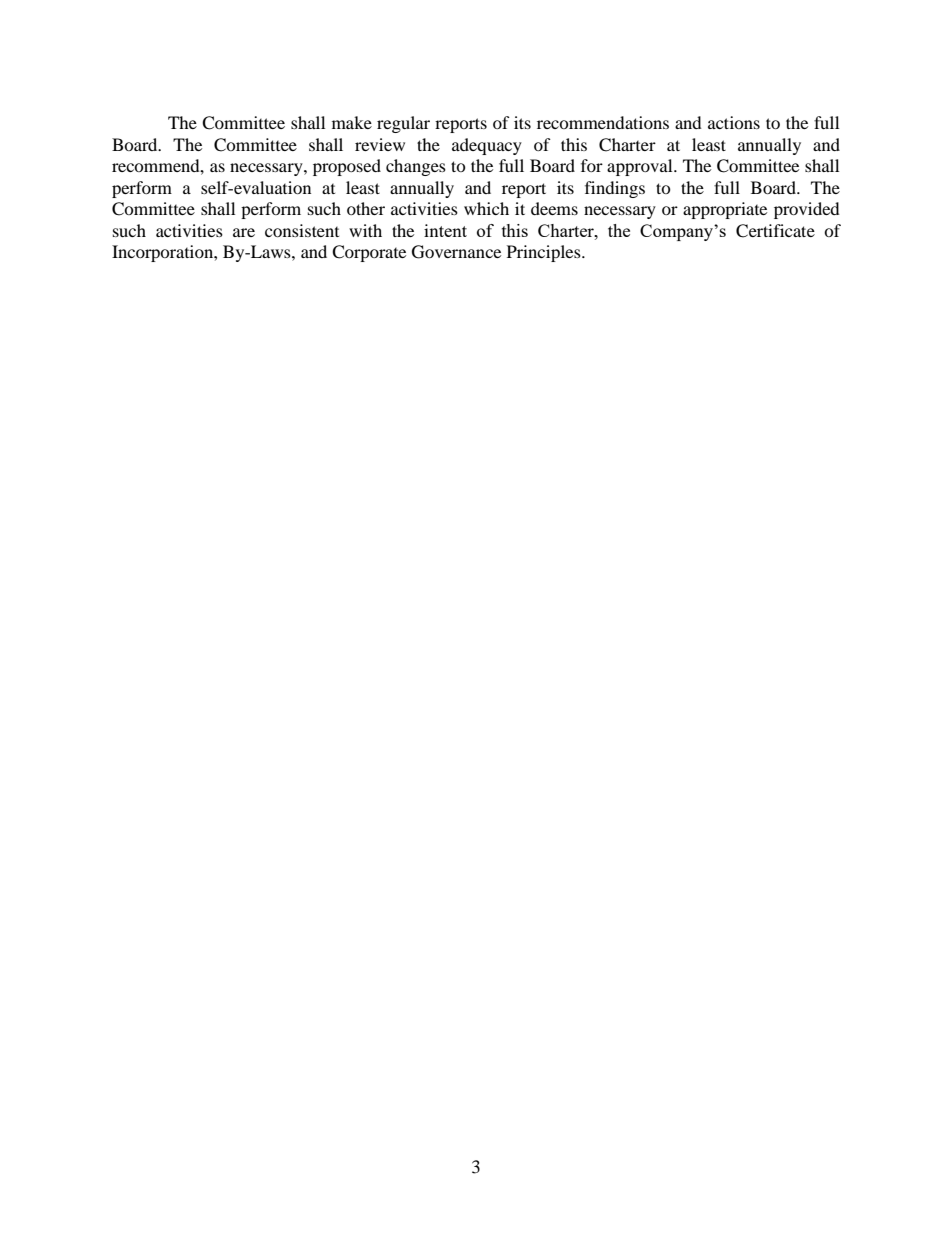 The height and width of the screenshot is (1233, 952). What do you see at coordinates (302, 230) in the screenshot?
I see `consistent` at bounding box center [302, 230].
